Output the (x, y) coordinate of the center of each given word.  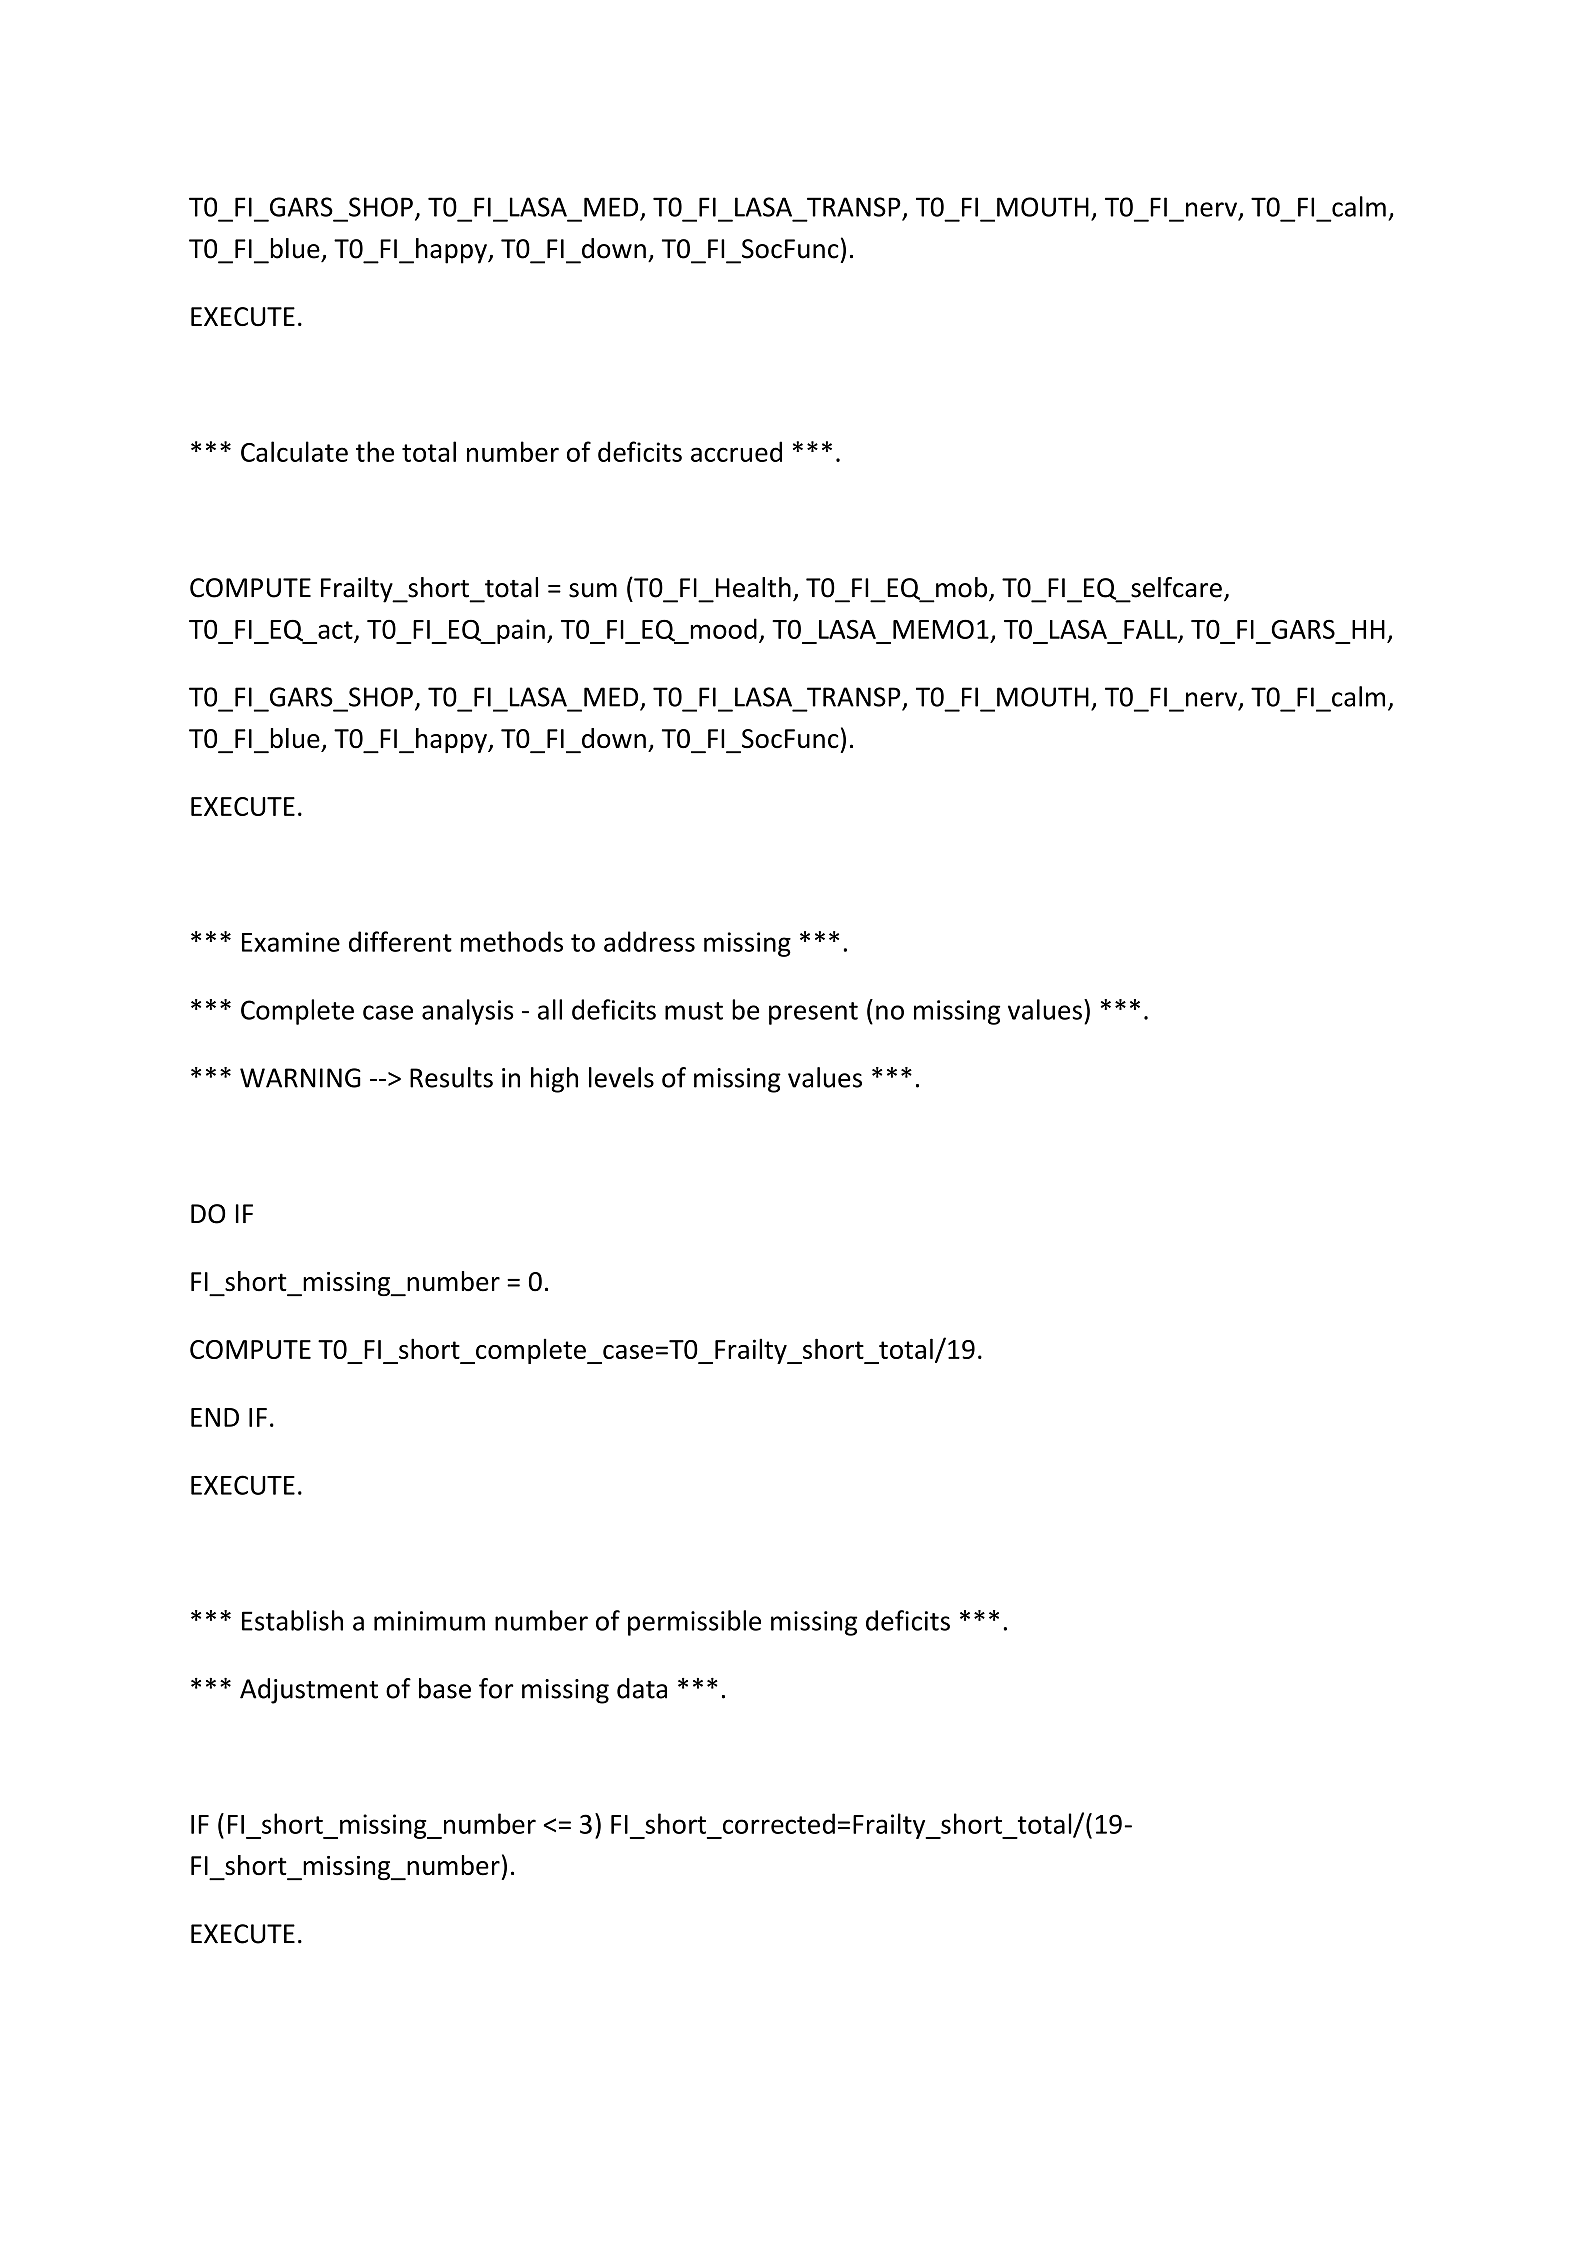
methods (512, 941)
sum (593, 590)
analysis (467, 1012)
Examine (291, 942)
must (694, 1011)
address (649, 941)
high (554, 1080)
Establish (292, 1620)
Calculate (294, 451)
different (400, 941)
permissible (694, 1623)
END (215, 1417)
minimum (429, 1621)
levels (621, 1077)
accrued (736, 451)
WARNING (300, 1078)
